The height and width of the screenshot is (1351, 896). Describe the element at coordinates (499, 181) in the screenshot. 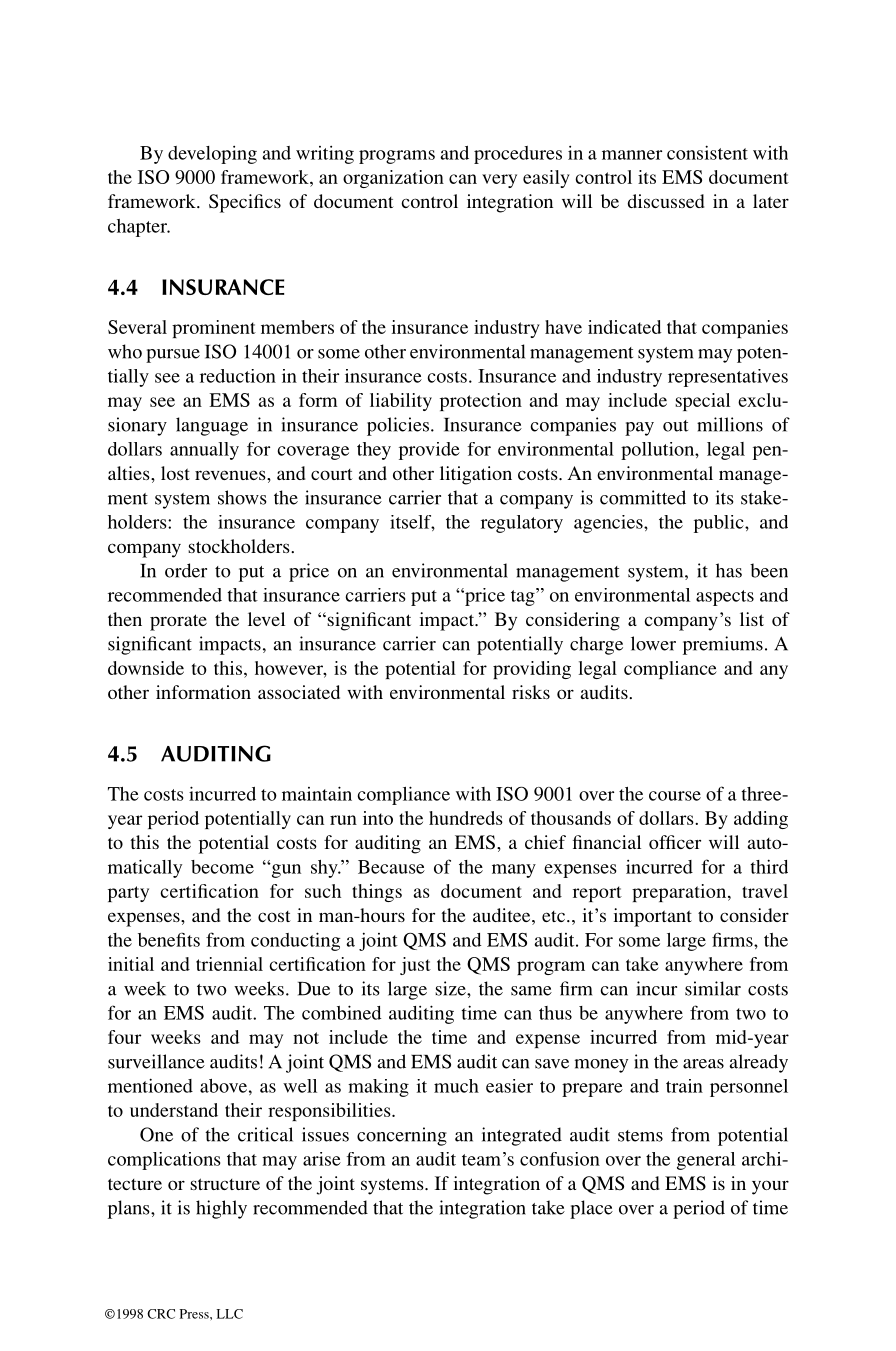

I see `very` at that location.
